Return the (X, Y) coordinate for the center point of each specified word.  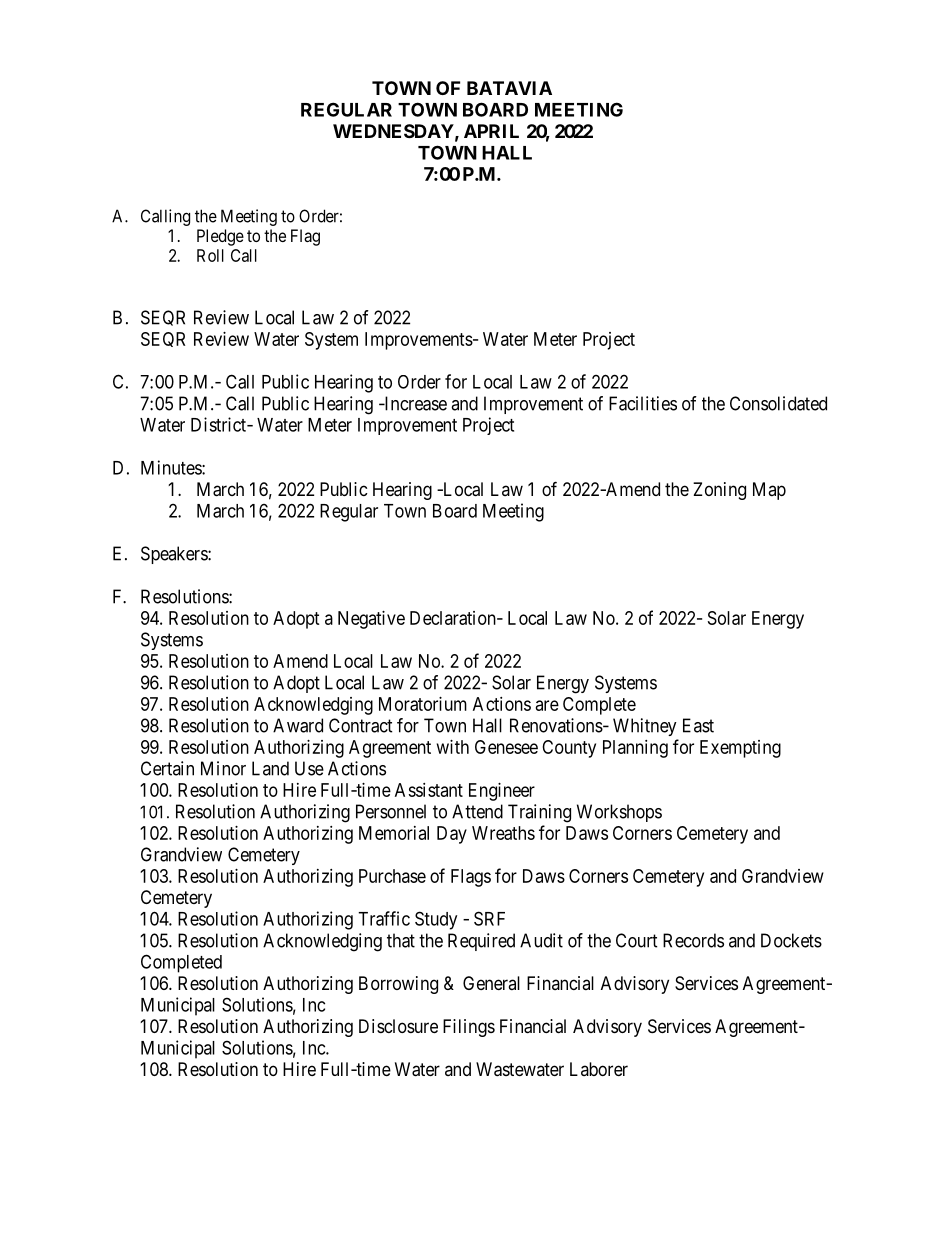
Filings (469, 1028)
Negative (371, 620)
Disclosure (398, 1026)
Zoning (719, 491)
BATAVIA (509, 88)
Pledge (220, 237)
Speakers (175, 555)
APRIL (491, 131)
